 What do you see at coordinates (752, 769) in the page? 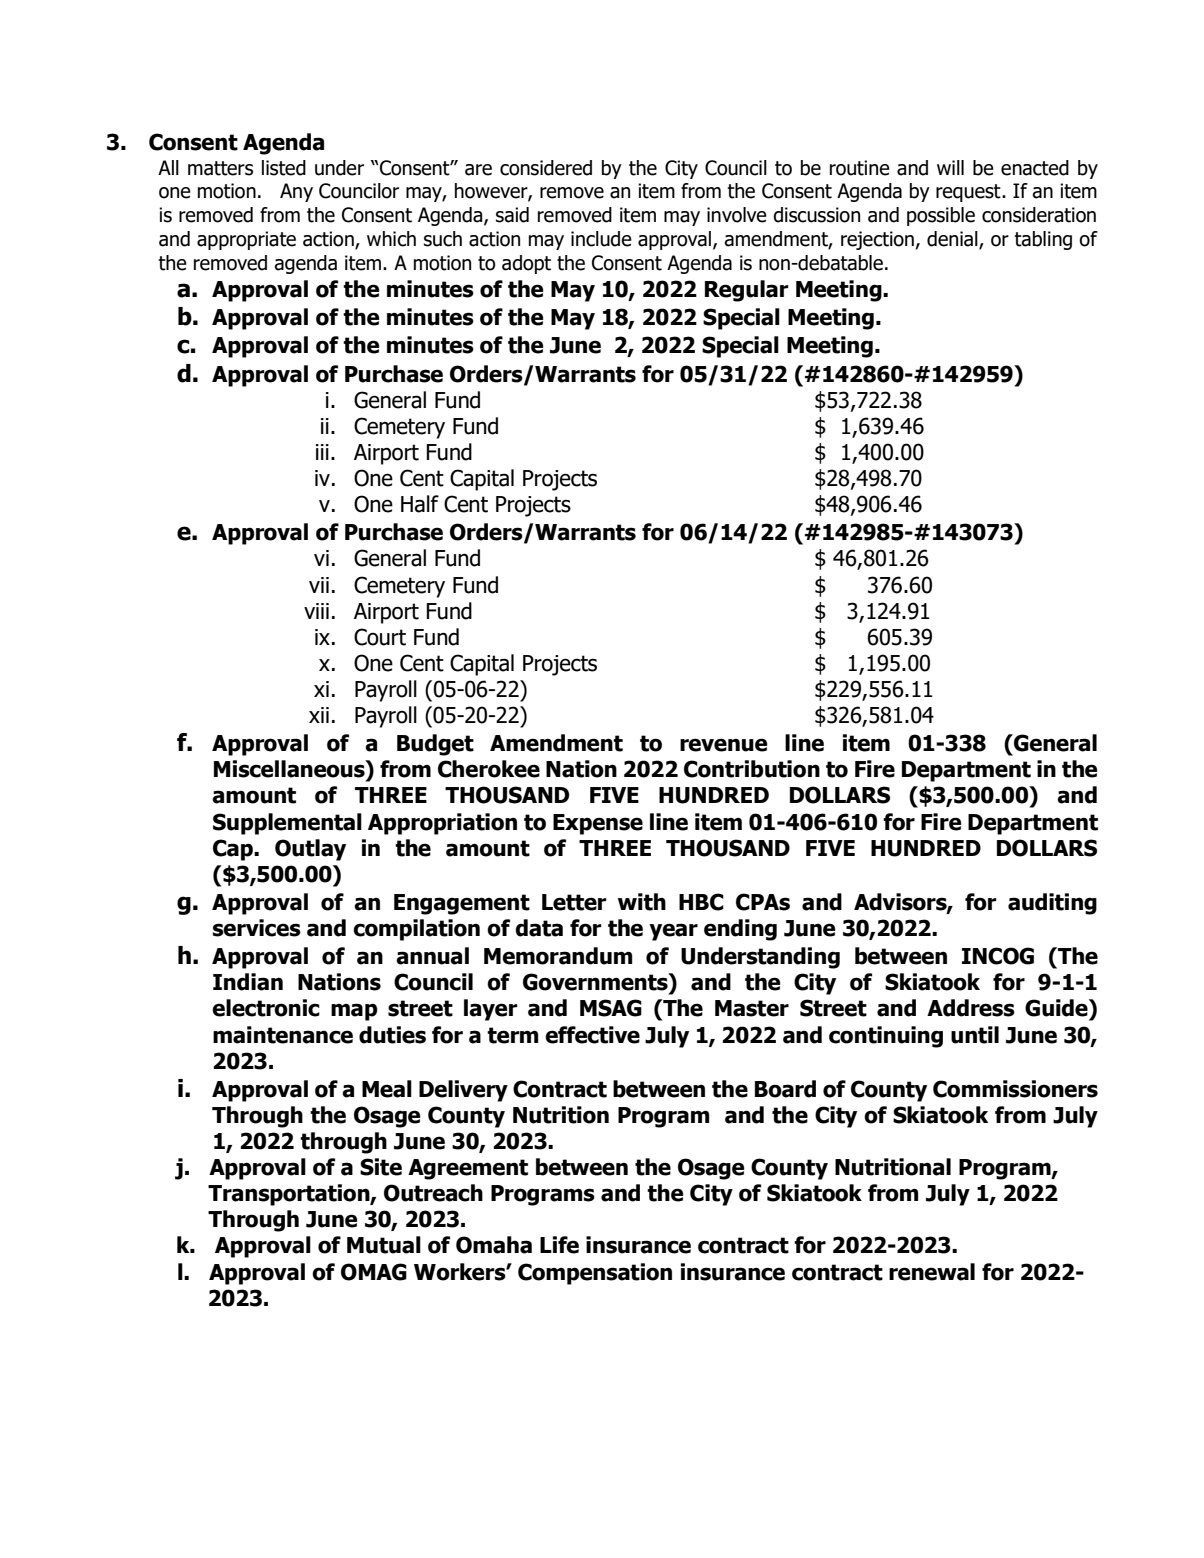
I see `Contribution` at bounding box center [752, 769].
